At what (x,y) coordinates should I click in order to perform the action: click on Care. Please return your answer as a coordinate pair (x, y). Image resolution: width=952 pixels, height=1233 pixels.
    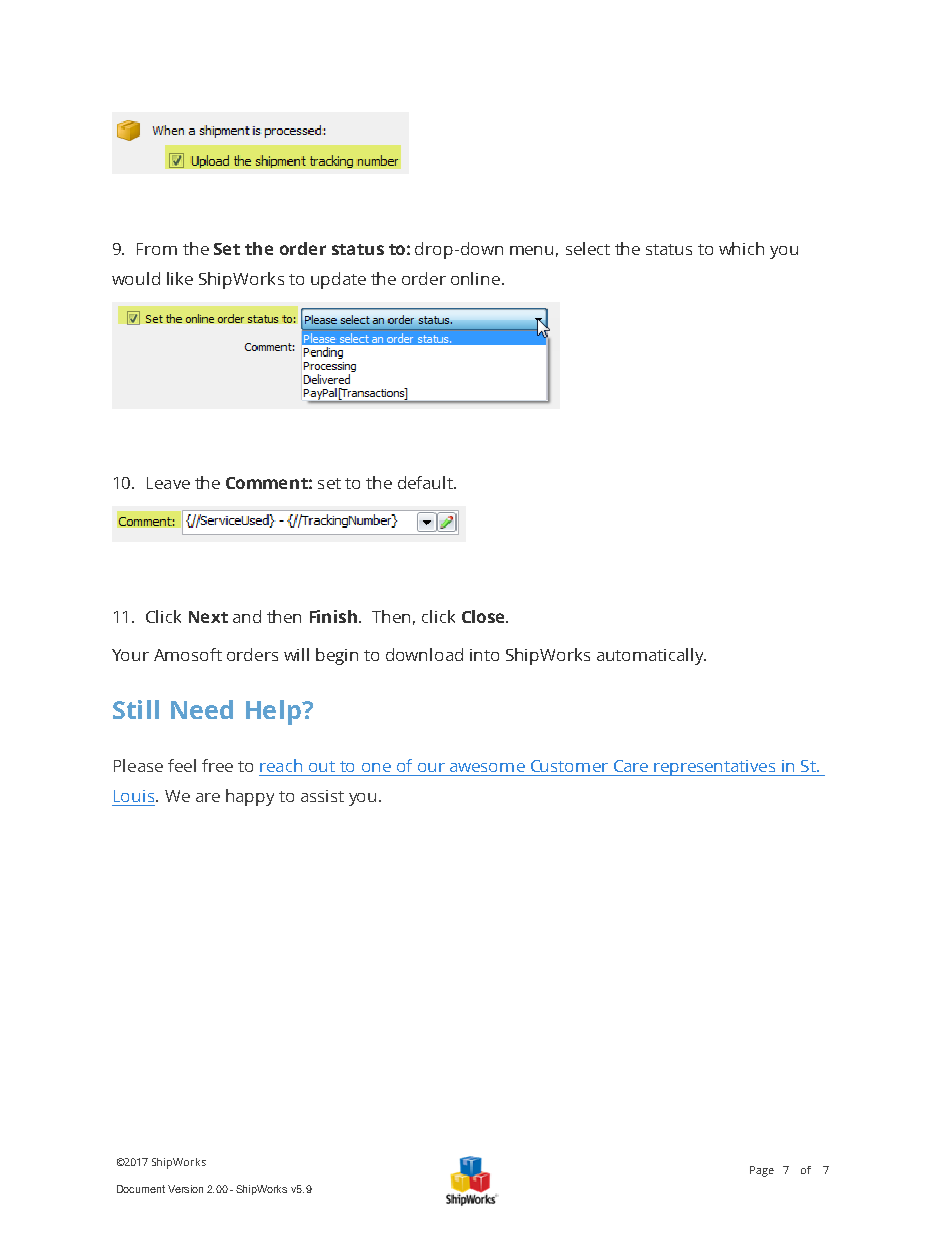
    Looking at the image, I should click on (631, 766).
